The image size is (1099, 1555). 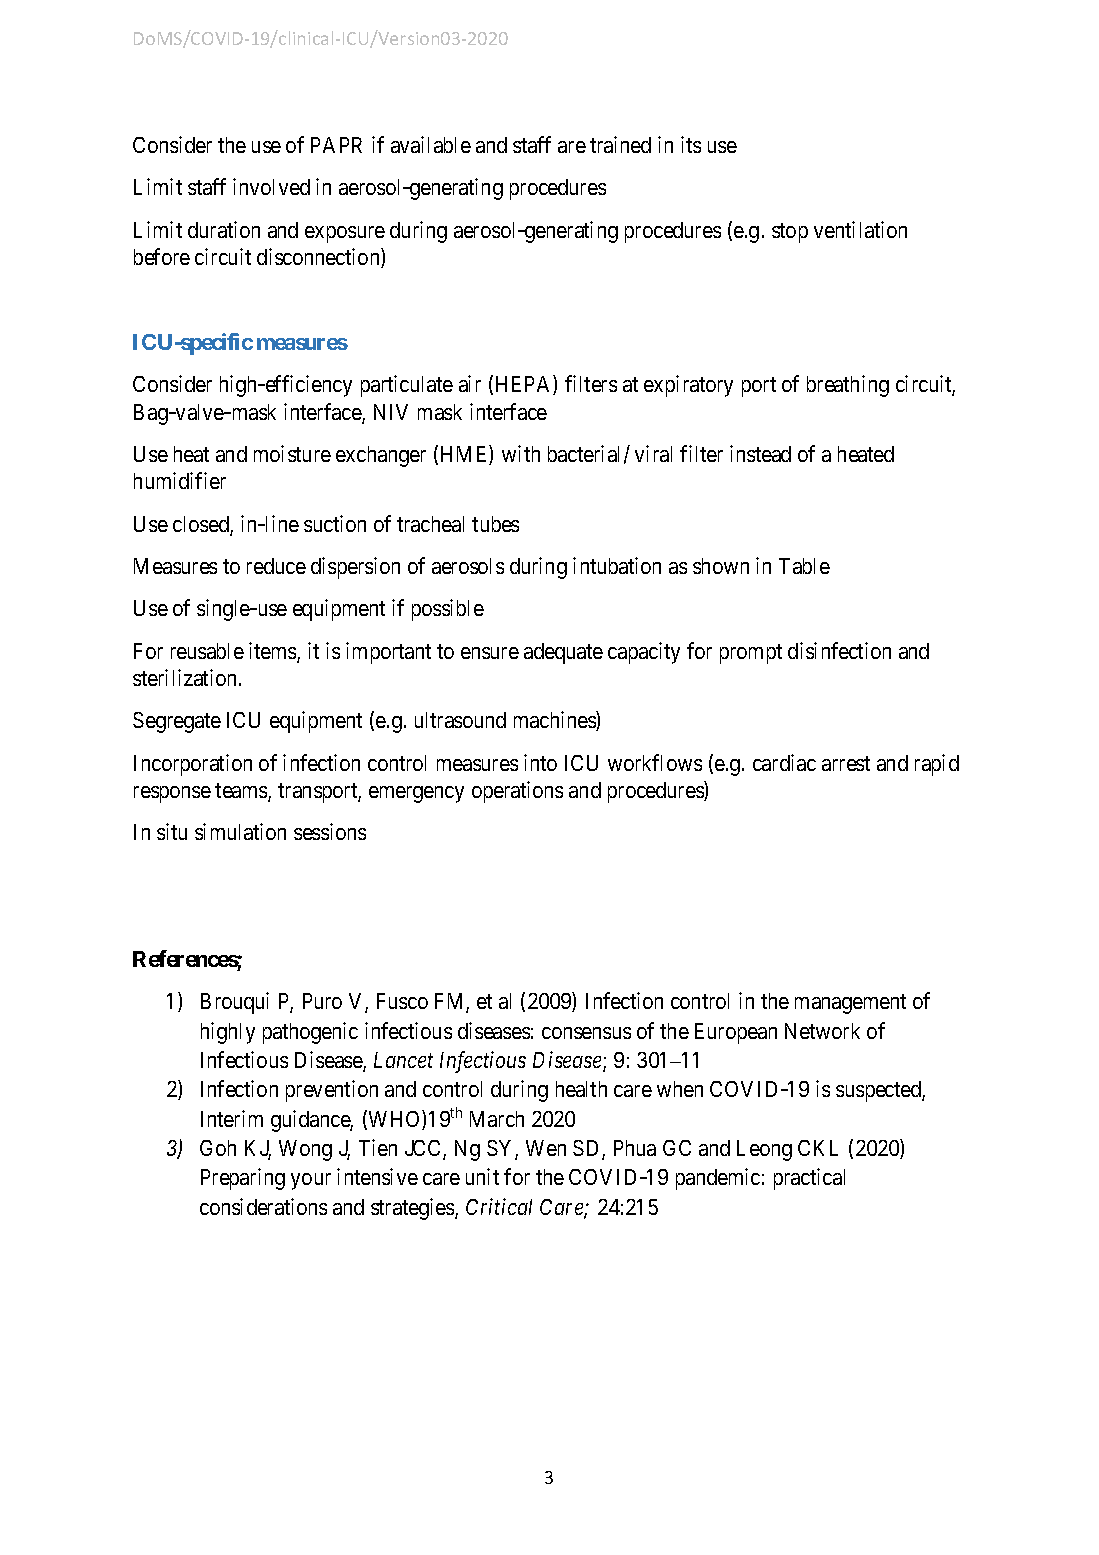 I want to click on moisture, so click(x=292, y=453).
